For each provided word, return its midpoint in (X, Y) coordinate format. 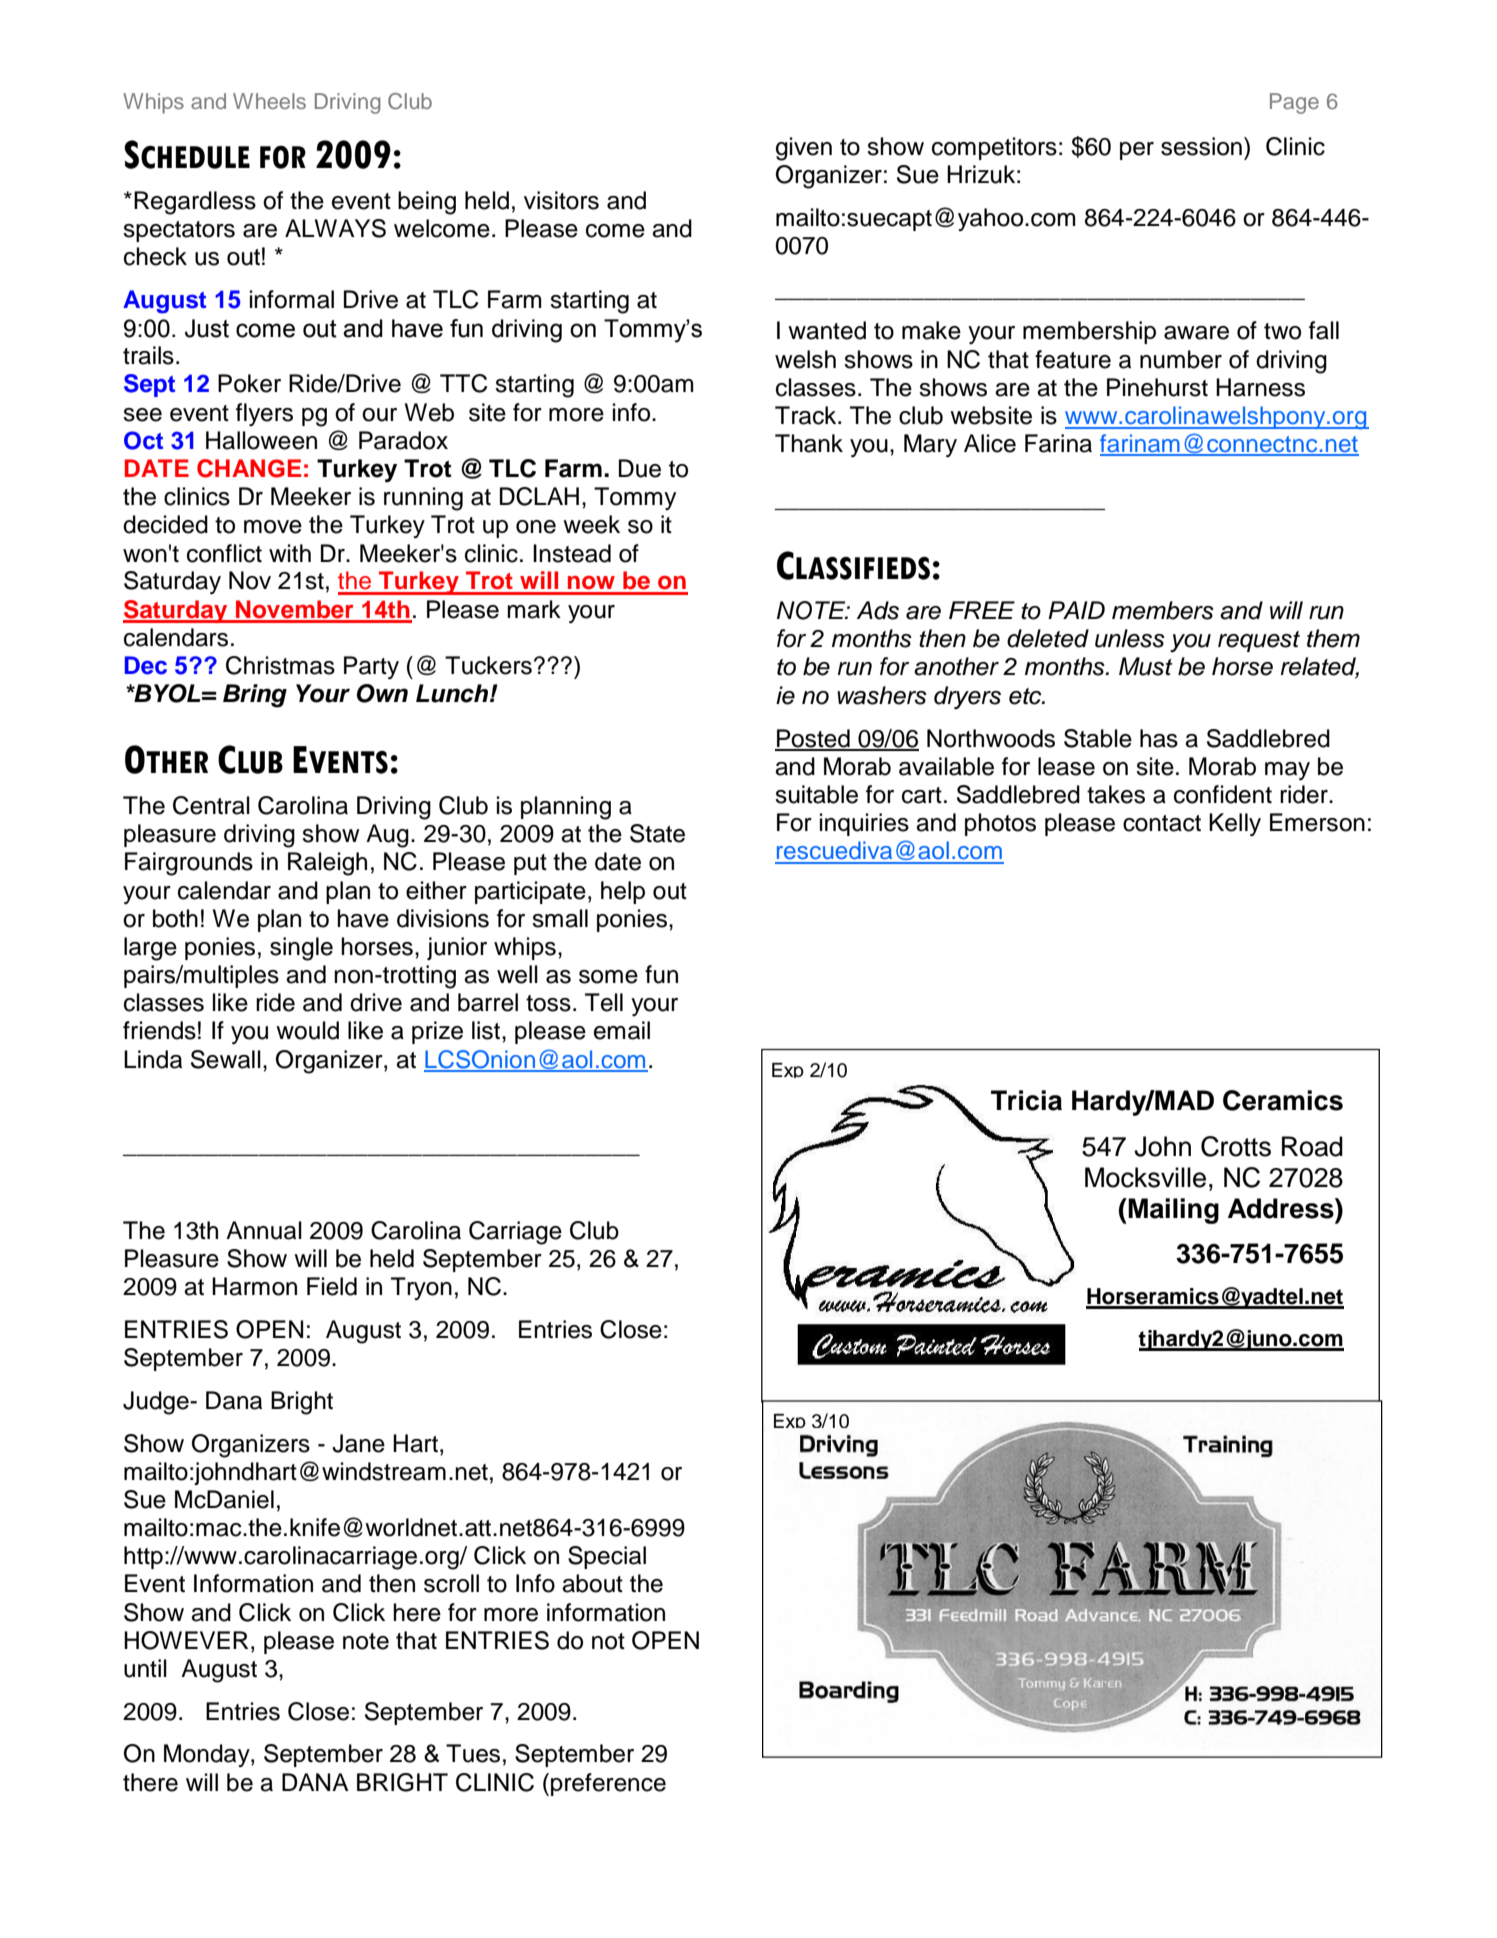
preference (608, 1784)
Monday (208, 1755)
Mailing (1172, 1211)
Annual (264, 1230)
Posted (813, 739)
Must (1146, 666)
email (622, 1030)
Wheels (269, 101)
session (1201, 146)
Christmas (280, 665)
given (804, 149)
